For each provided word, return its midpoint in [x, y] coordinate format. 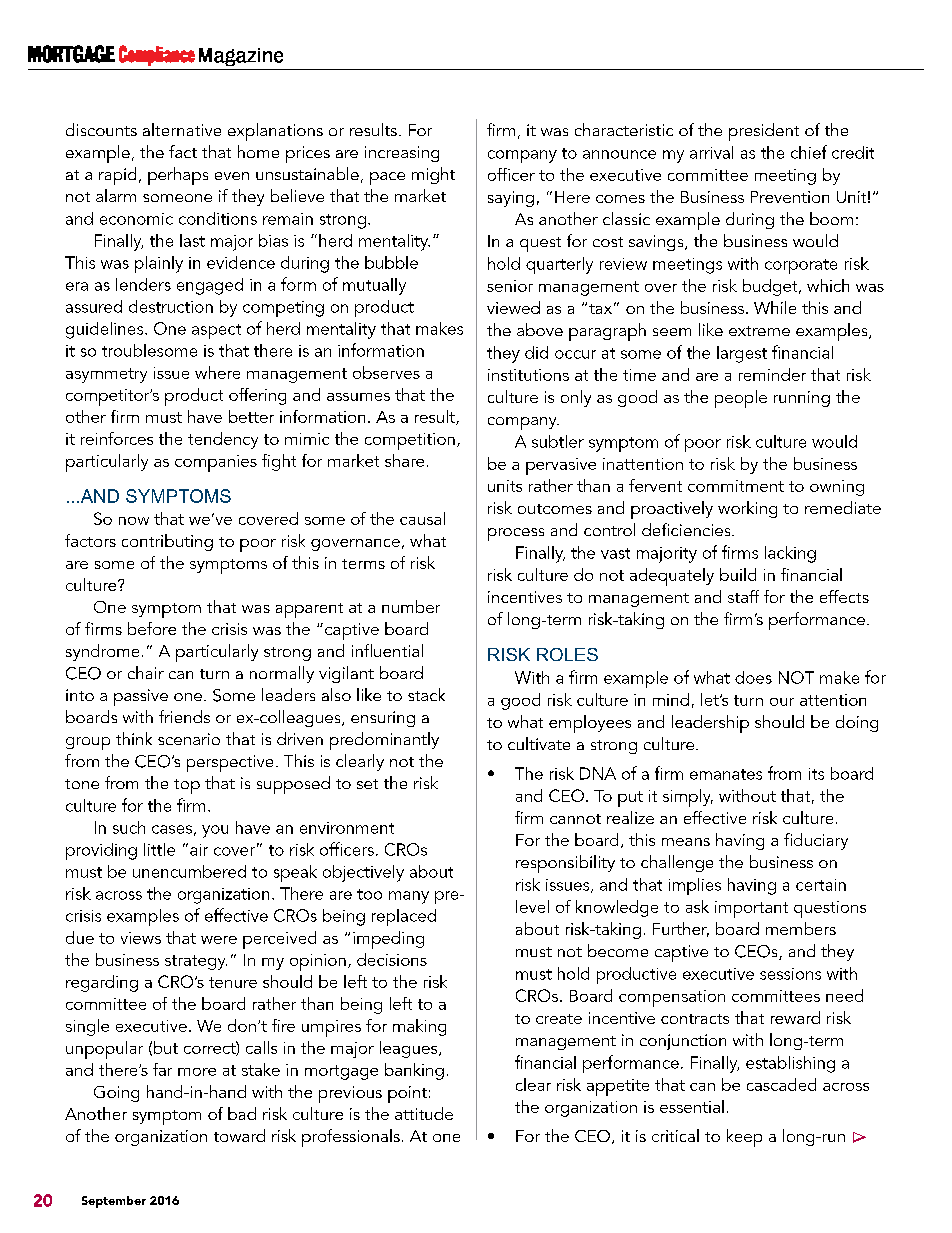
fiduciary [816, 841]
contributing [167, 542]
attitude [424, 1113]
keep [744, 1138]
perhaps [178, 176]
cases [172, 829]
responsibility [565, 864]
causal [422, 518]
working [747, 509]
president [764, 132]
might [433, 175]
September [114, 1202]
